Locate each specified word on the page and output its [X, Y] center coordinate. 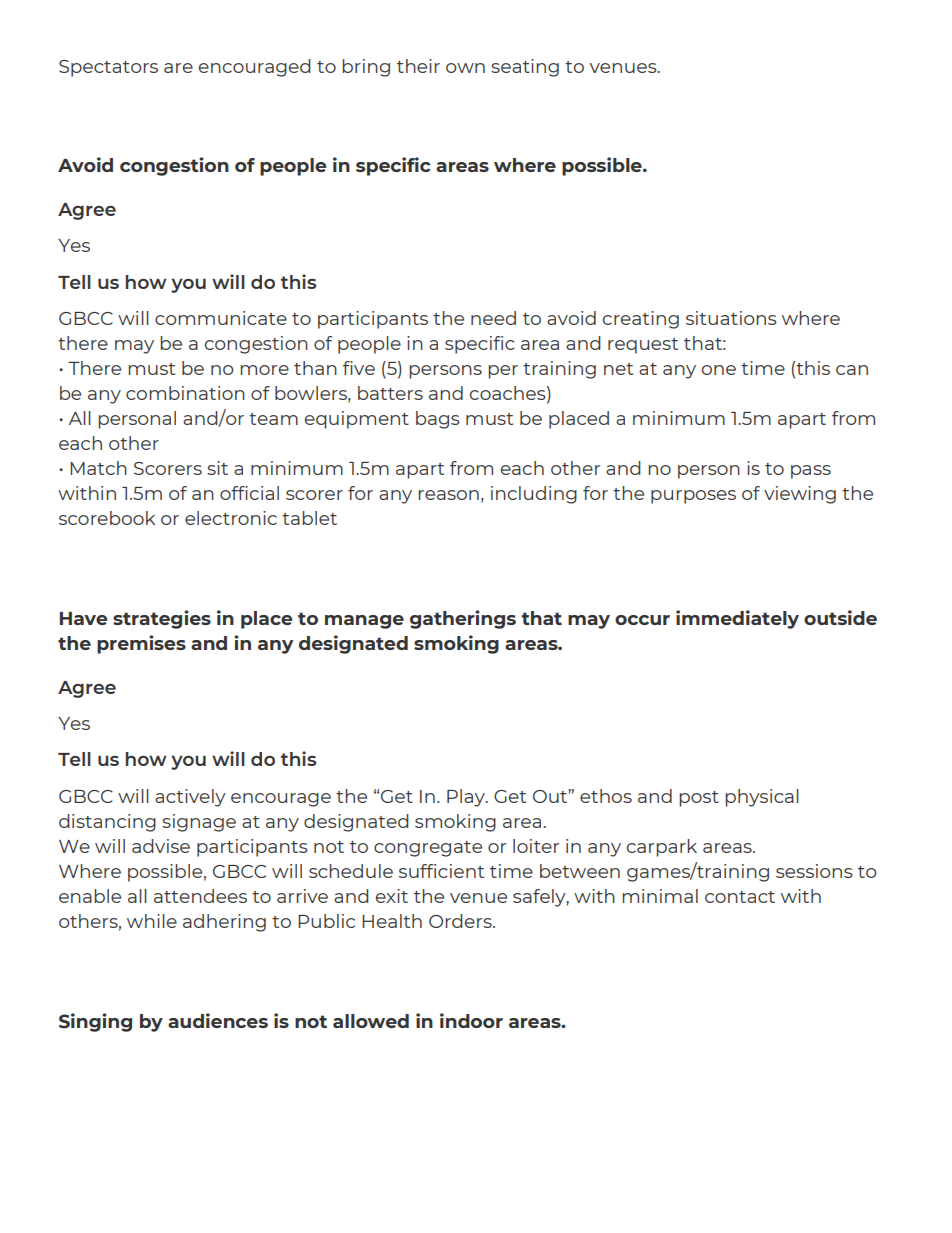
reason [448, 495]
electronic [231, 518]
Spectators [108, 68]
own [465, 68]
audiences [218, 1020]
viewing [800, 495]
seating [525, 68]
